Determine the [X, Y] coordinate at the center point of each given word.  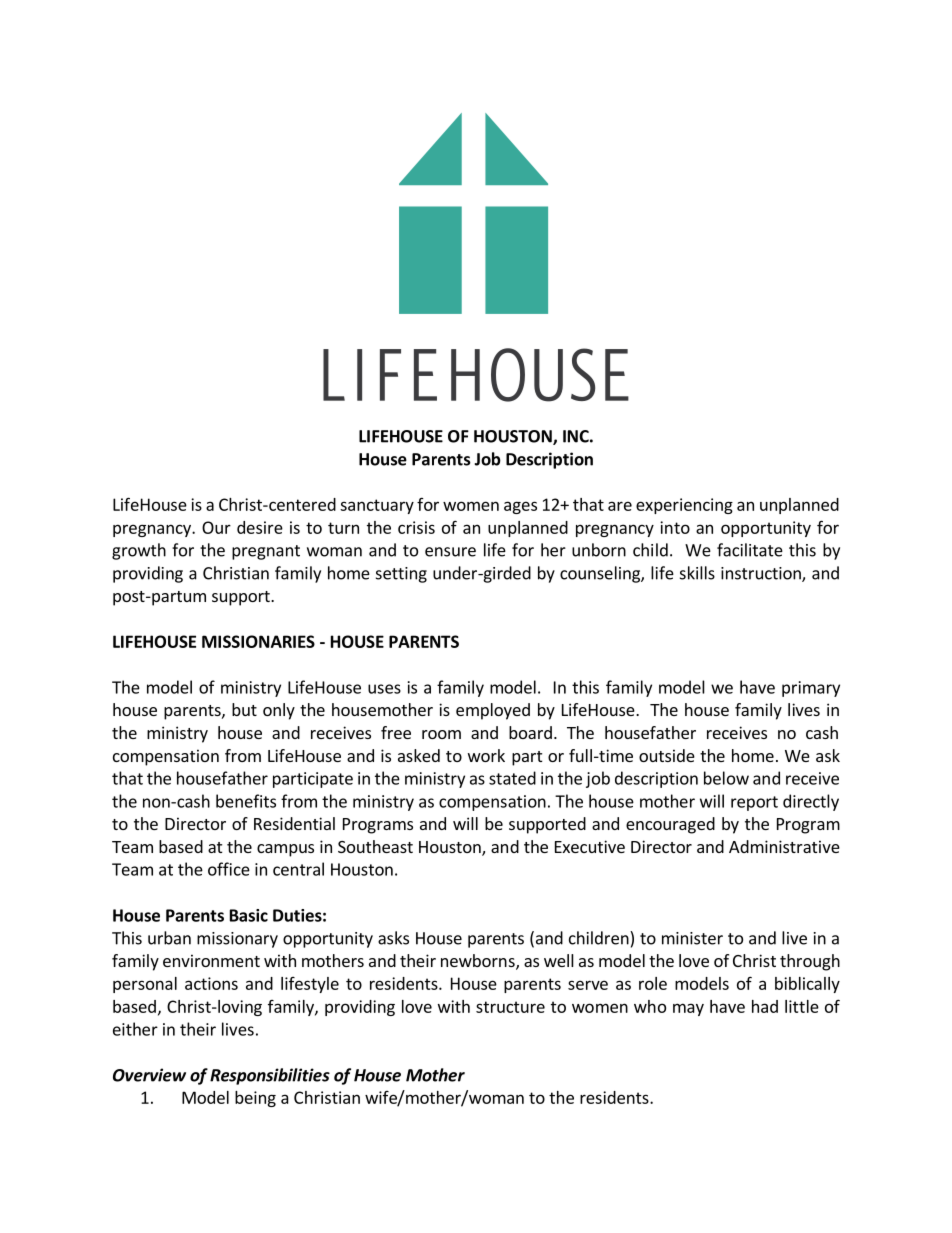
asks [393, 938]
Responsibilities [270, 1076]
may [688, 1009]
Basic [249, 915]
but [244, 709]
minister [692, 938]
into [675, 527]
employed [493, 711]
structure [510, 1007]
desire [260, 527]
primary [811, 689]
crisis [416, 527]
